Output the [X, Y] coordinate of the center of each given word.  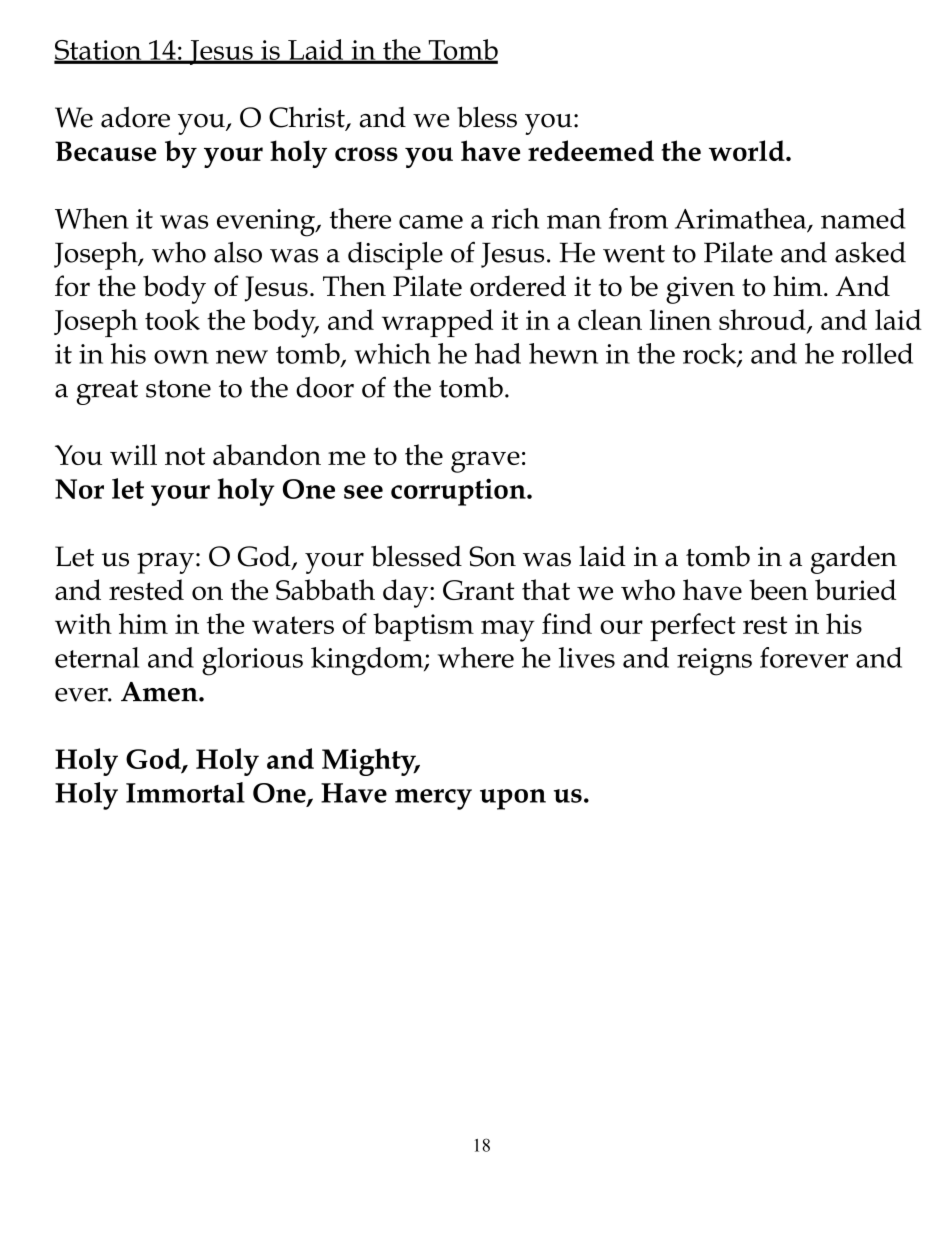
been [778, 589]
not [185, 456]
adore [135, 117]
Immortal [185, 792]
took [172, 319]
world [747, 150]
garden [854, 559]
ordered [518, 286]
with [83, 623]
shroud [763, 320]
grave [485, 462]
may [508, 631]
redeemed [591, 150]
